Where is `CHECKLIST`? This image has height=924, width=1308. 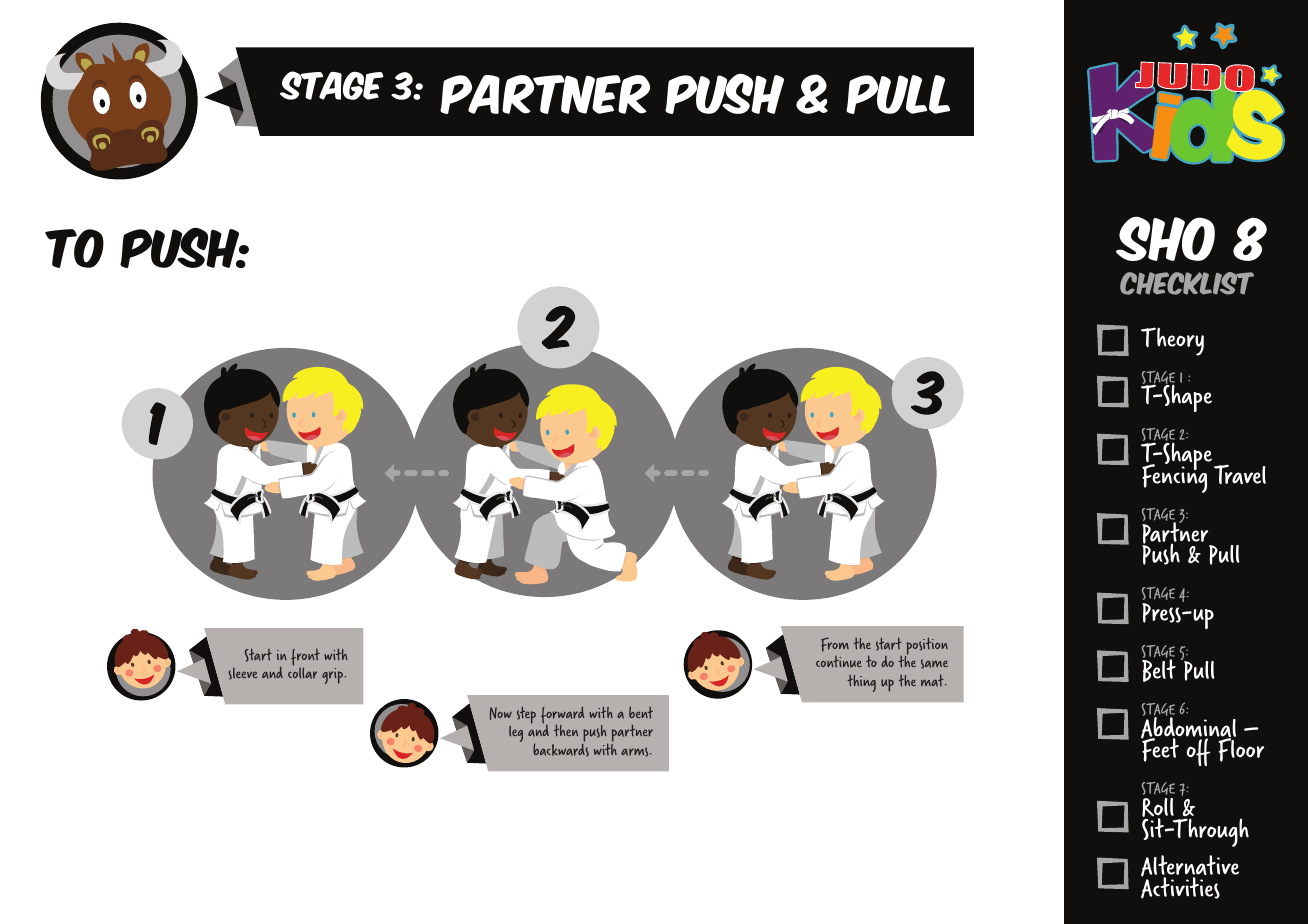
CHECKLIST is located at coordinates (1187, 283).
